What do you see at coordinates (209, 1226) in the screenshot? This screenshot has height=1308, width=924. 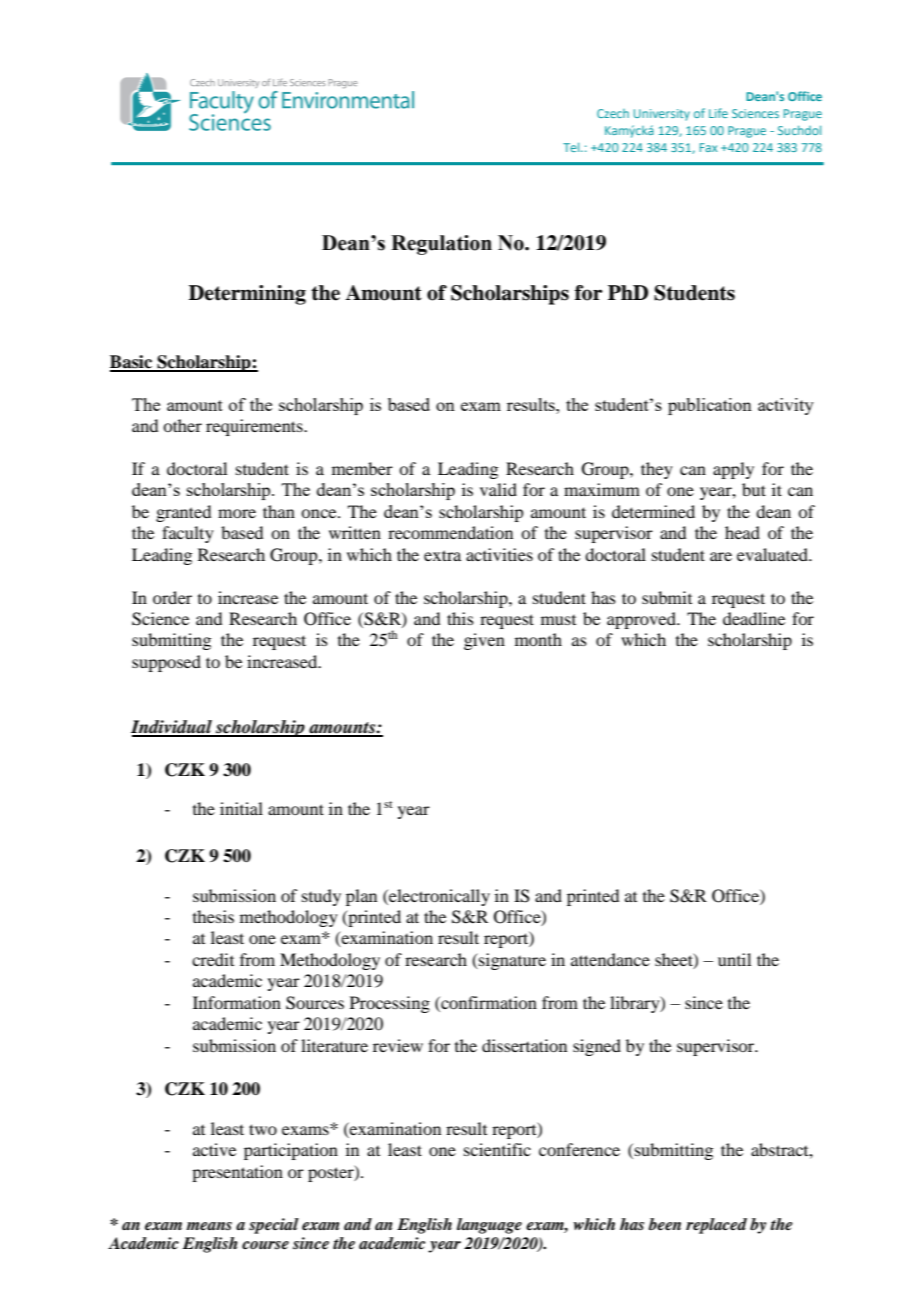 I see `means` at bounding box center [209, 1226].
